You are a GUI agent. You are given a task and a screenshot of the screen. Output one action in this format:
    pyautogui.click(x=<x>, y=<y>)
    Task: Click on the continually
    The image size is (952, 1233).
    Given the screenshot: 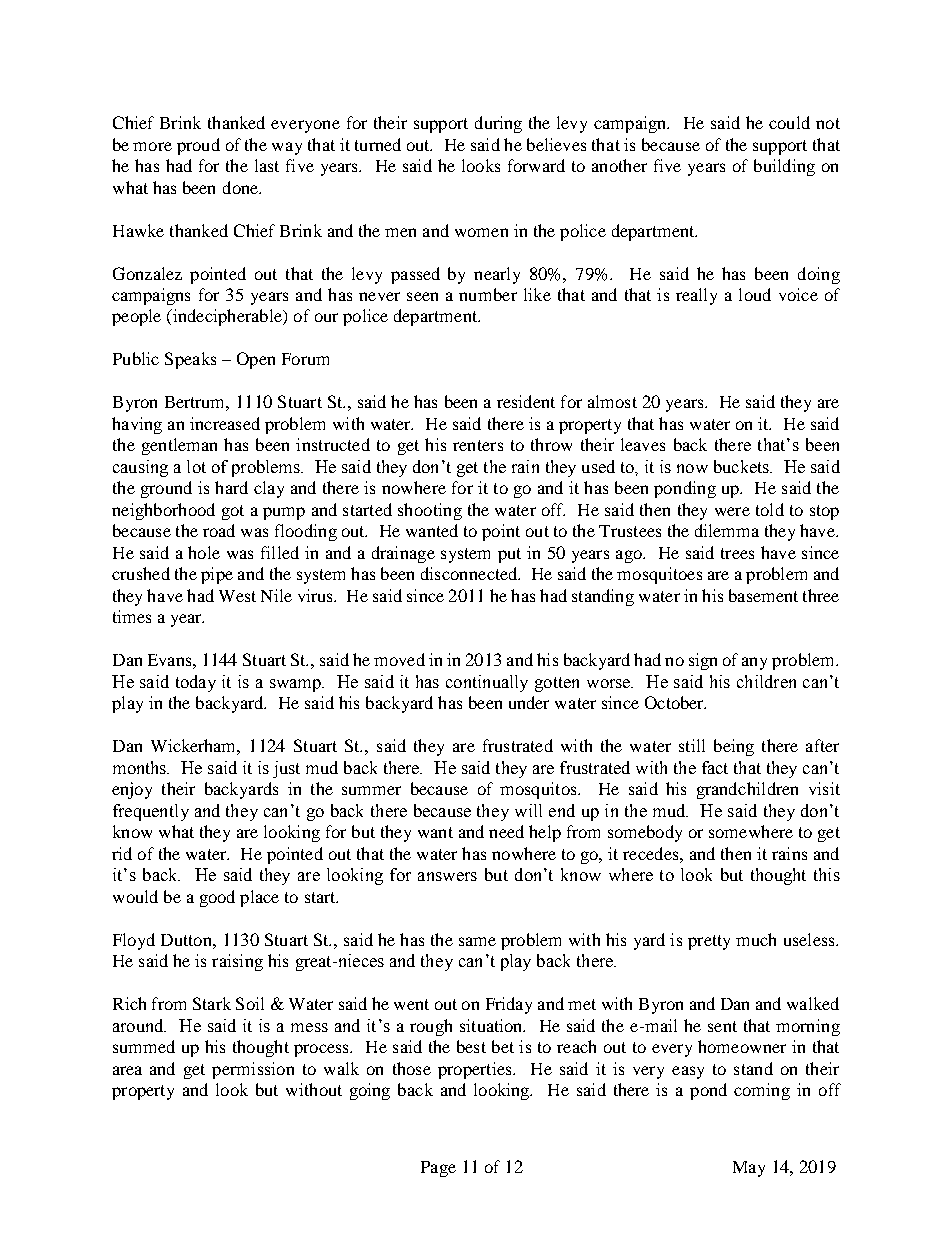 What is the action you would take?
    pyautogui.click(x=487, y=683)
